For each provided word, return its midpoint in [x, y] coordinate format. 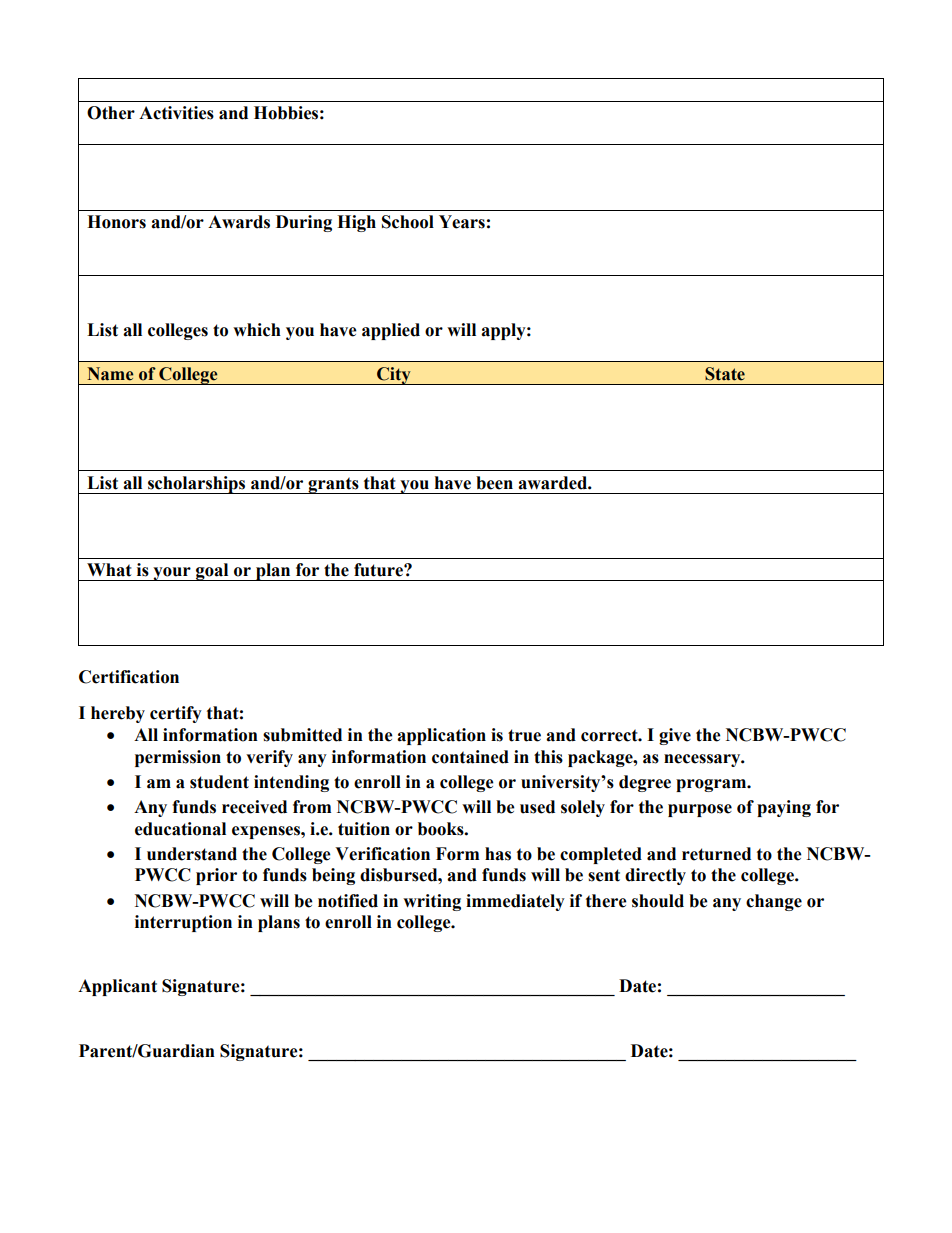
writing [432, 902]
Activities [176, 113]
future [379, 570]
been [494, 483]
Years [462, 222]
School [408, 222]
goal [212, 572]
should [658, 901]
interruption [183, 923]
